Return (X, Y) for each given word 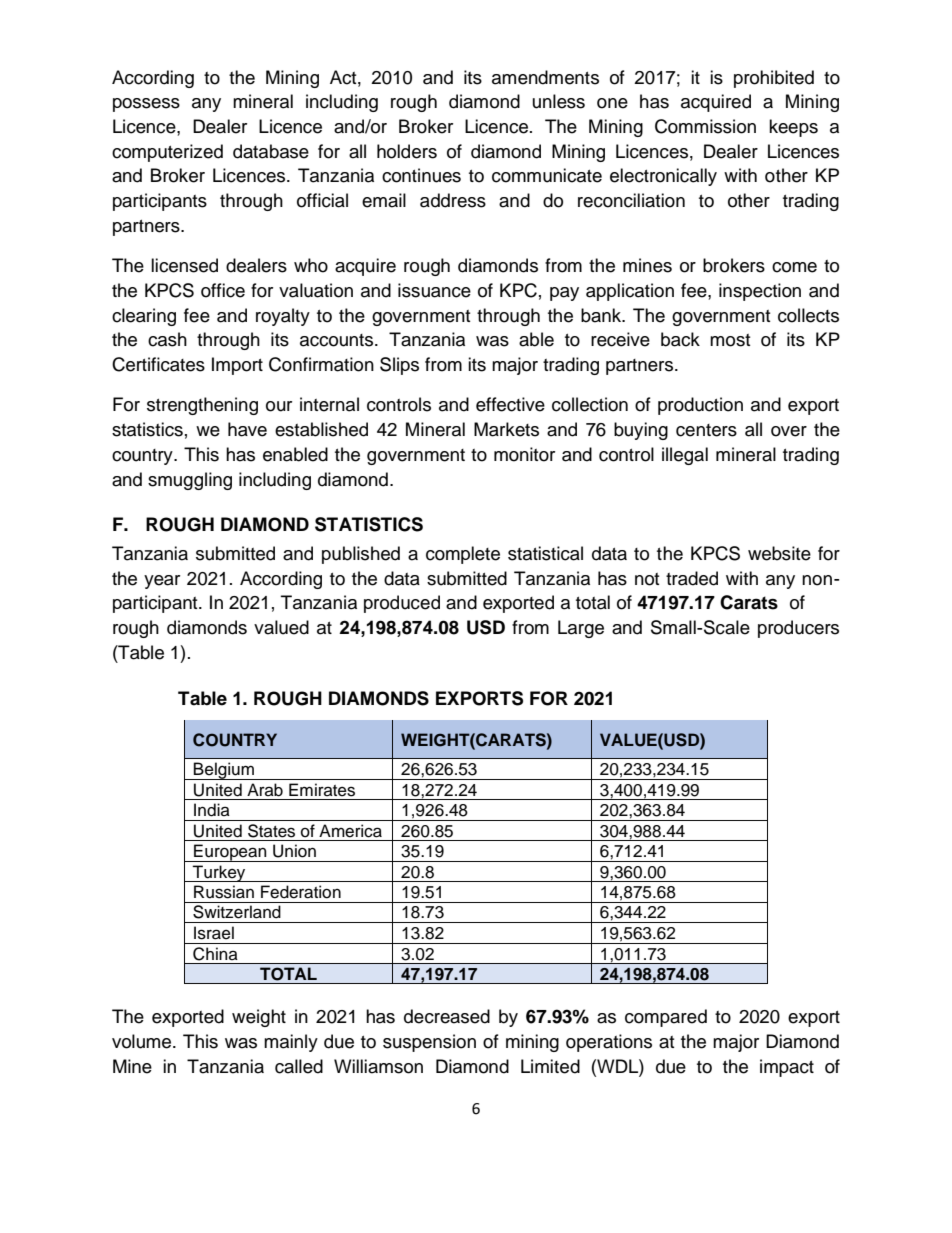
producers (798, 629)
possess (146, 105)
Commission (705, 126)
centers (706, 430)
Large (581, 629)
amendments (545, 77)
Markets (506, 429)
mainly (291, 1043)
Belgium (224, 771)
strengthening (202, 406)
